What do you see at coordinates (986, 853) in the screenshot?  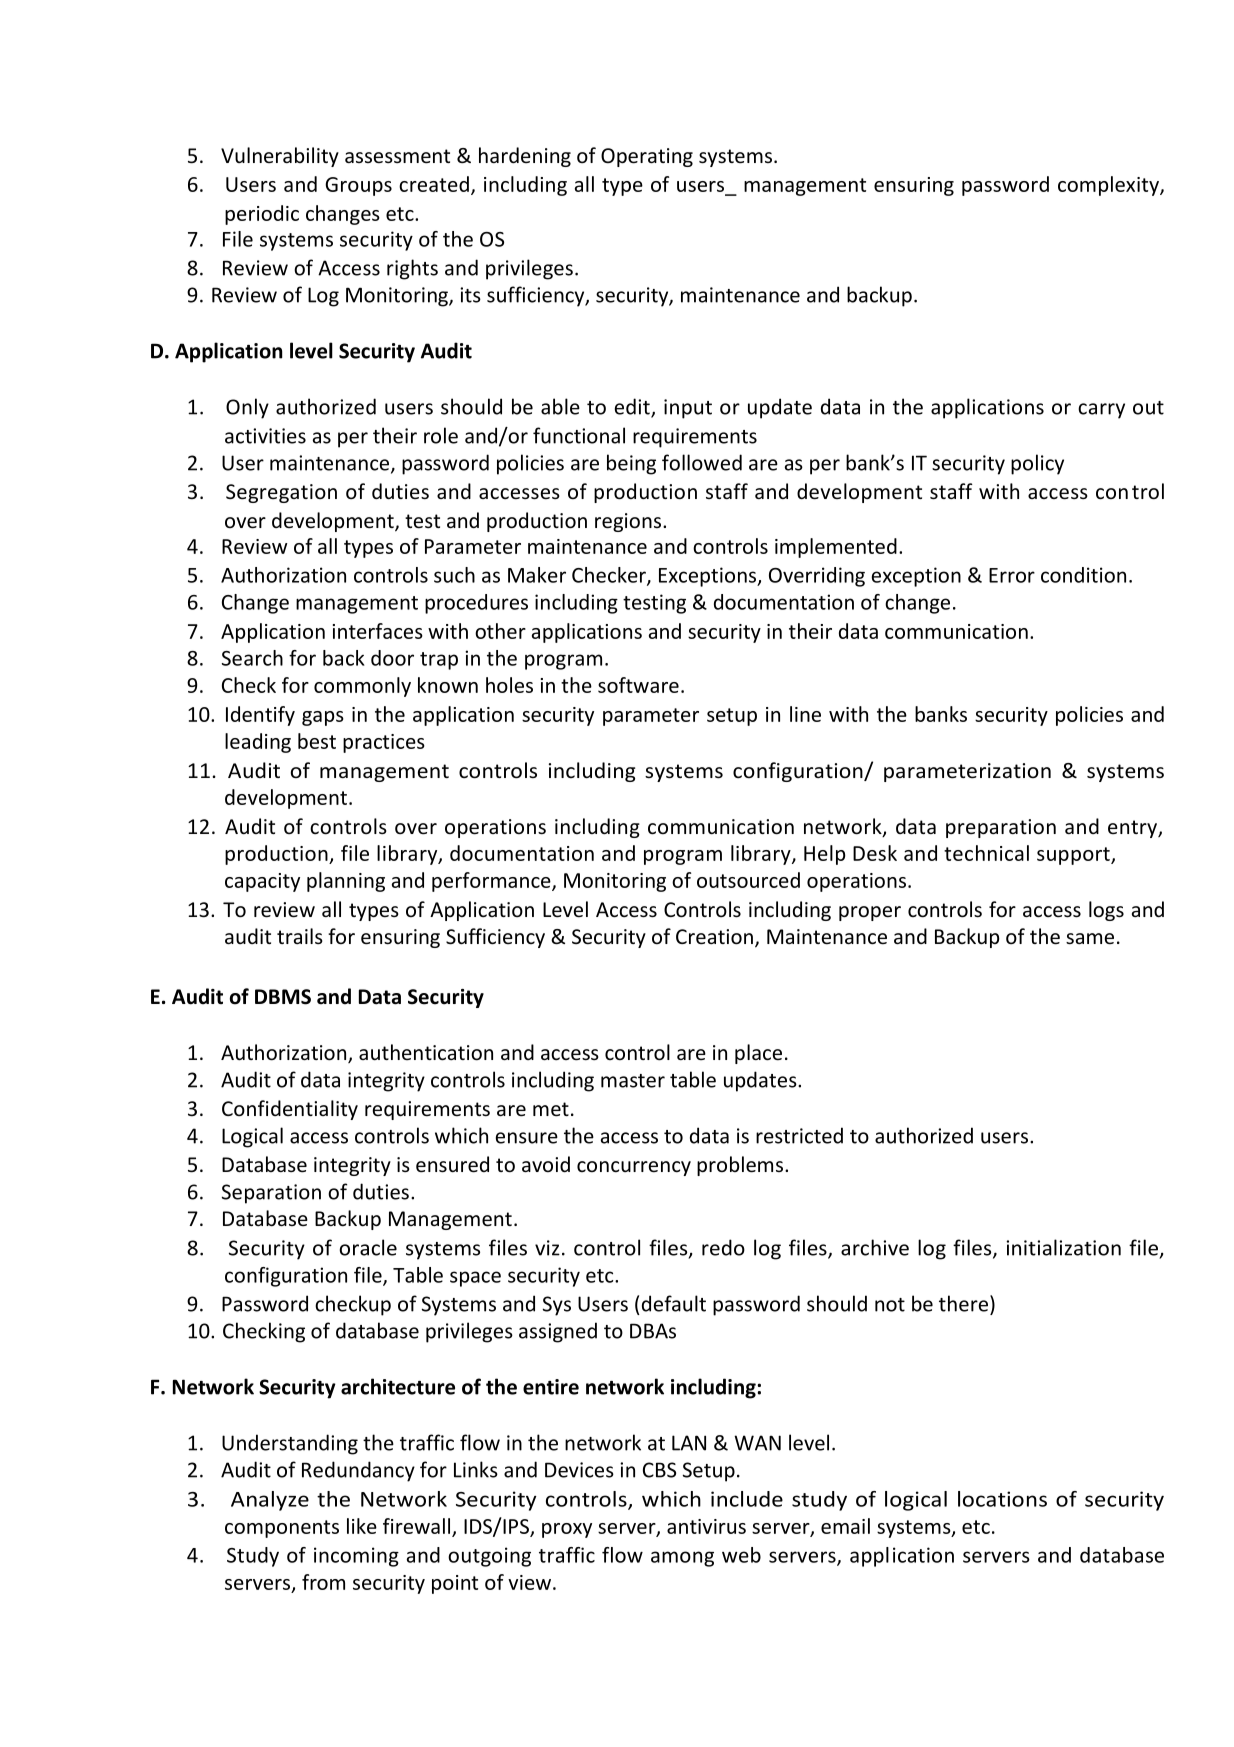 I see `technical` at bounding box center [986, 853].
